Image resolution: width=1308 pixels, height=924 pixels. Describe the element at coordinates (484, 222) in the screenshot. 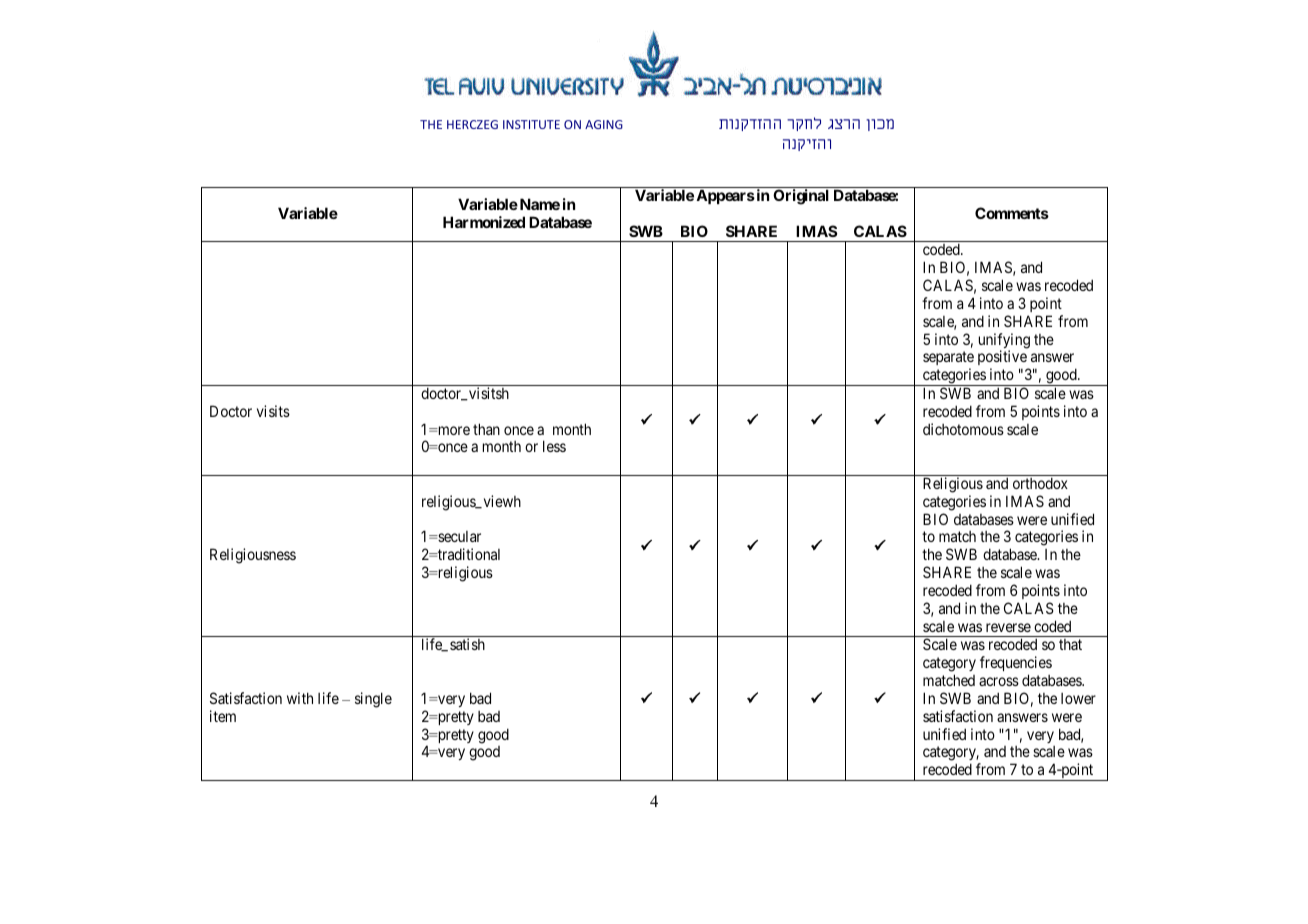

I see `Harmonized` at that location.
